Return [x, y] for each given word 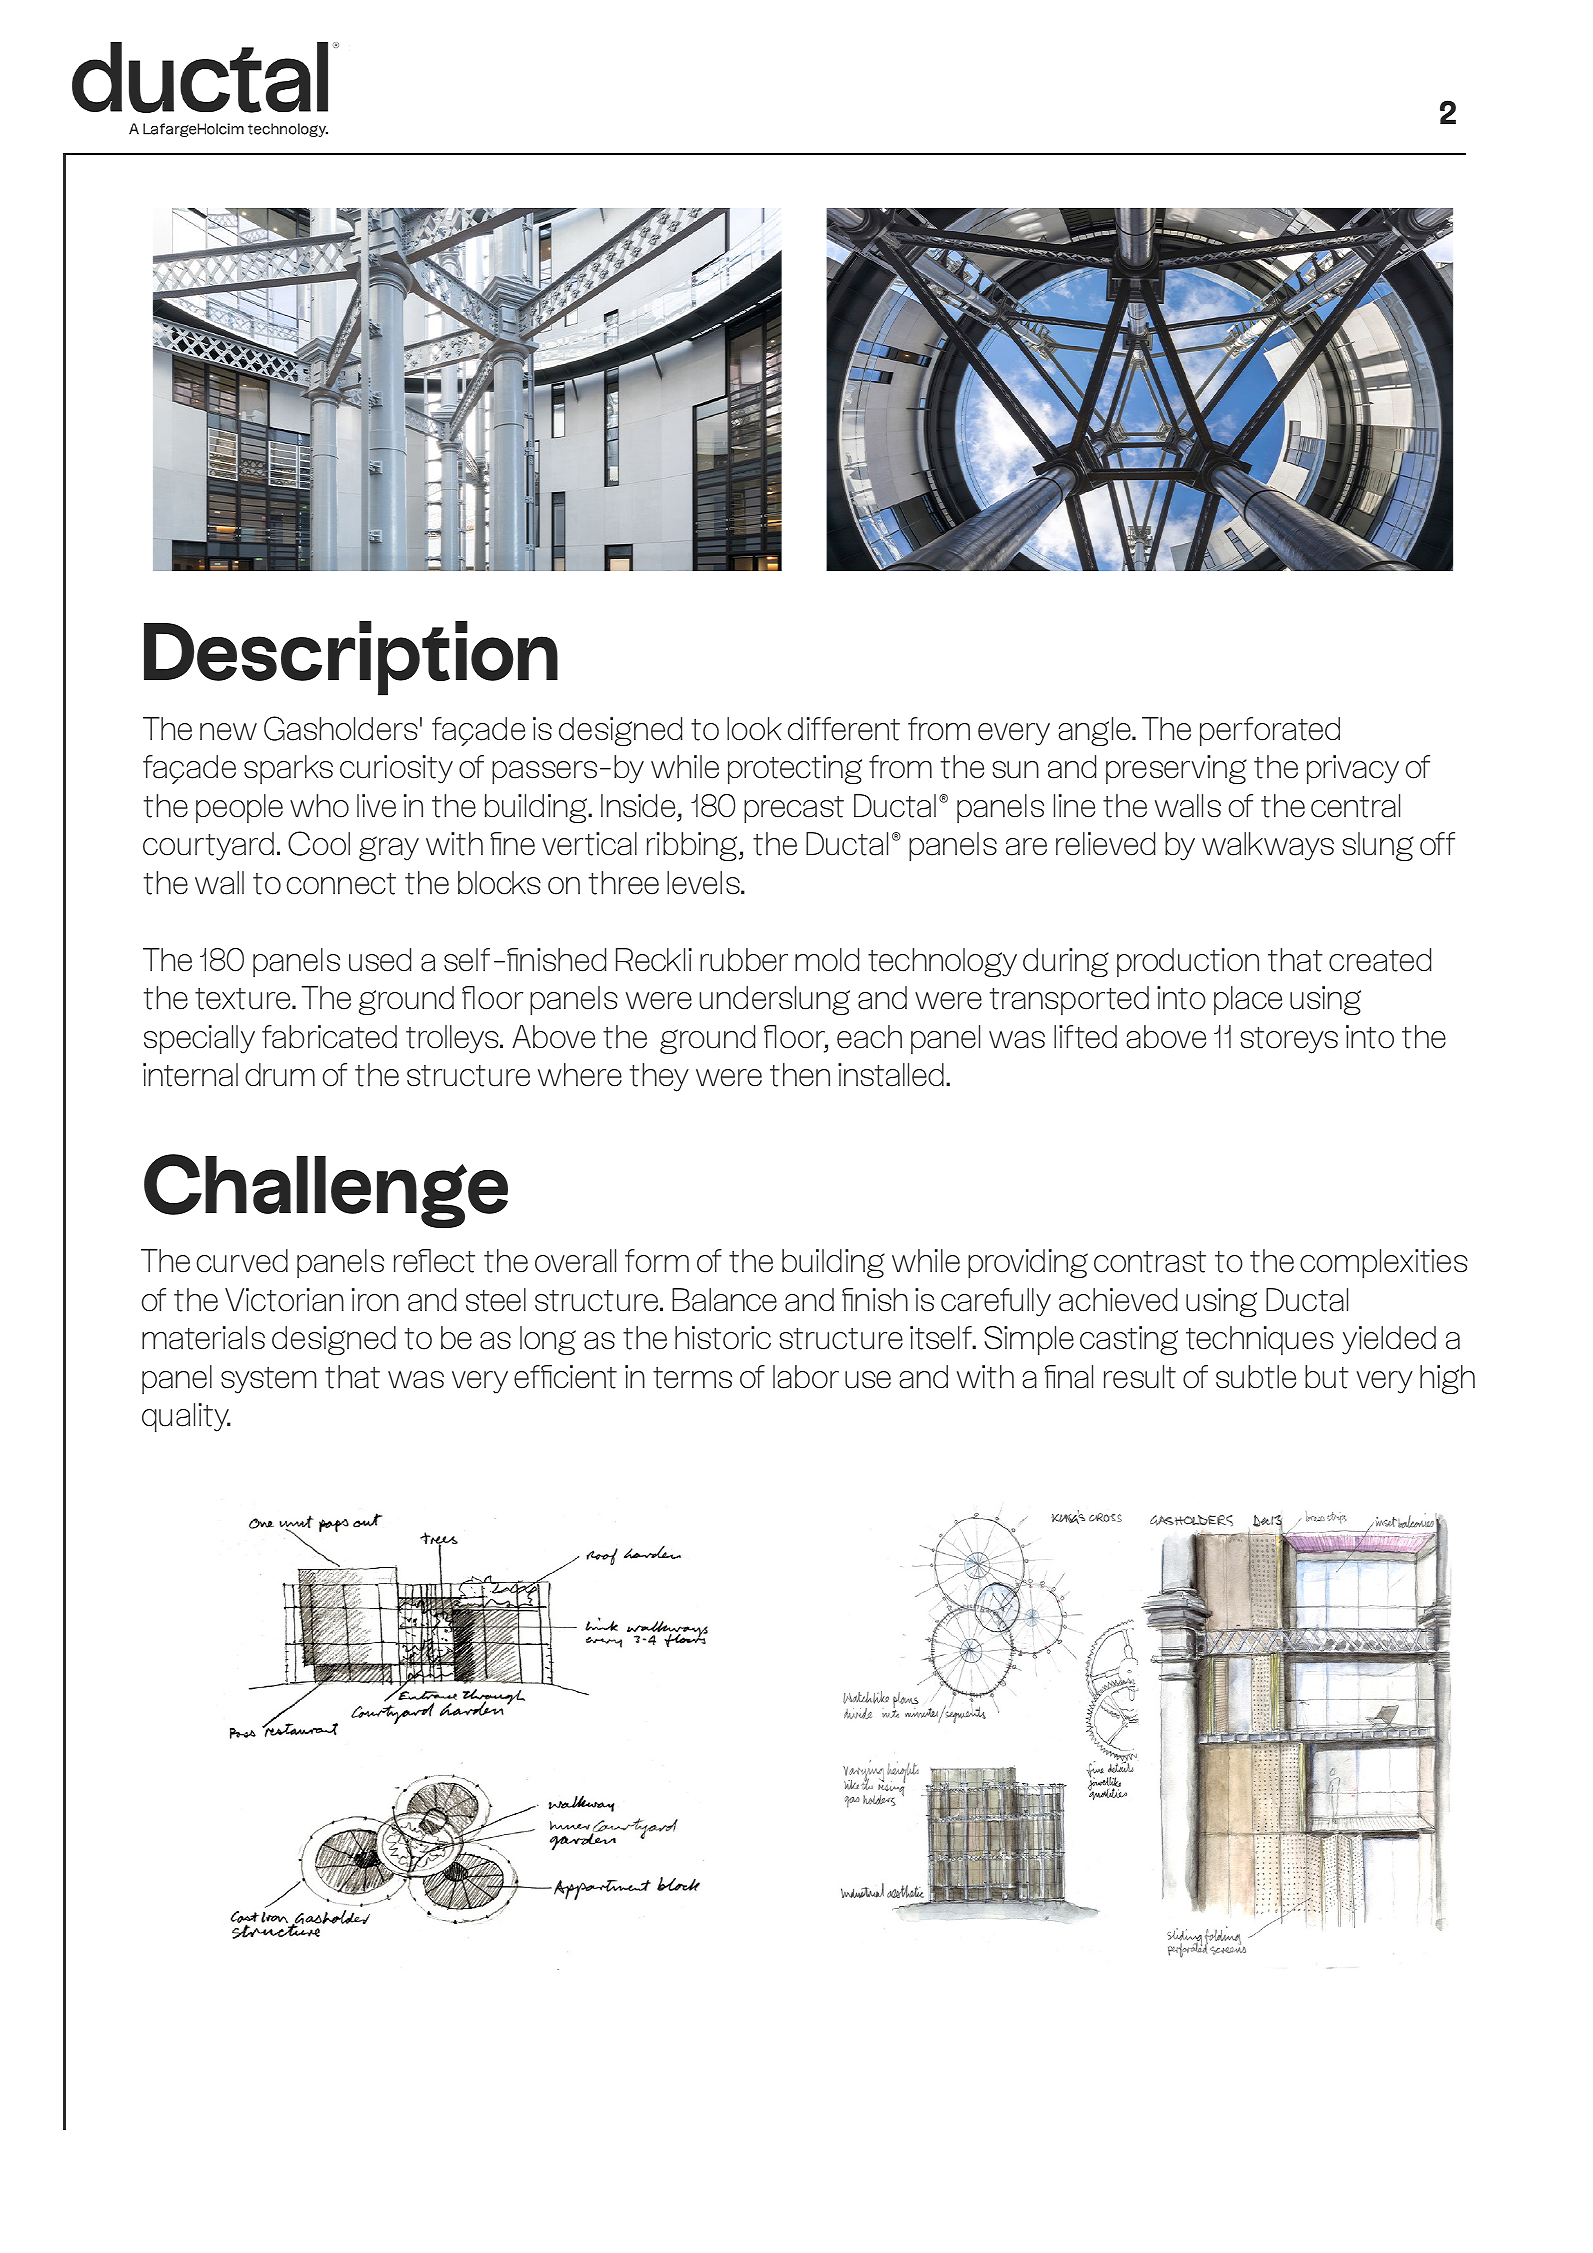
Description [351, 658]
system [268, 1380]
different [844, 729]
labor [806, 1377]
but [1327, 1377]
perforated [1270, 731]
